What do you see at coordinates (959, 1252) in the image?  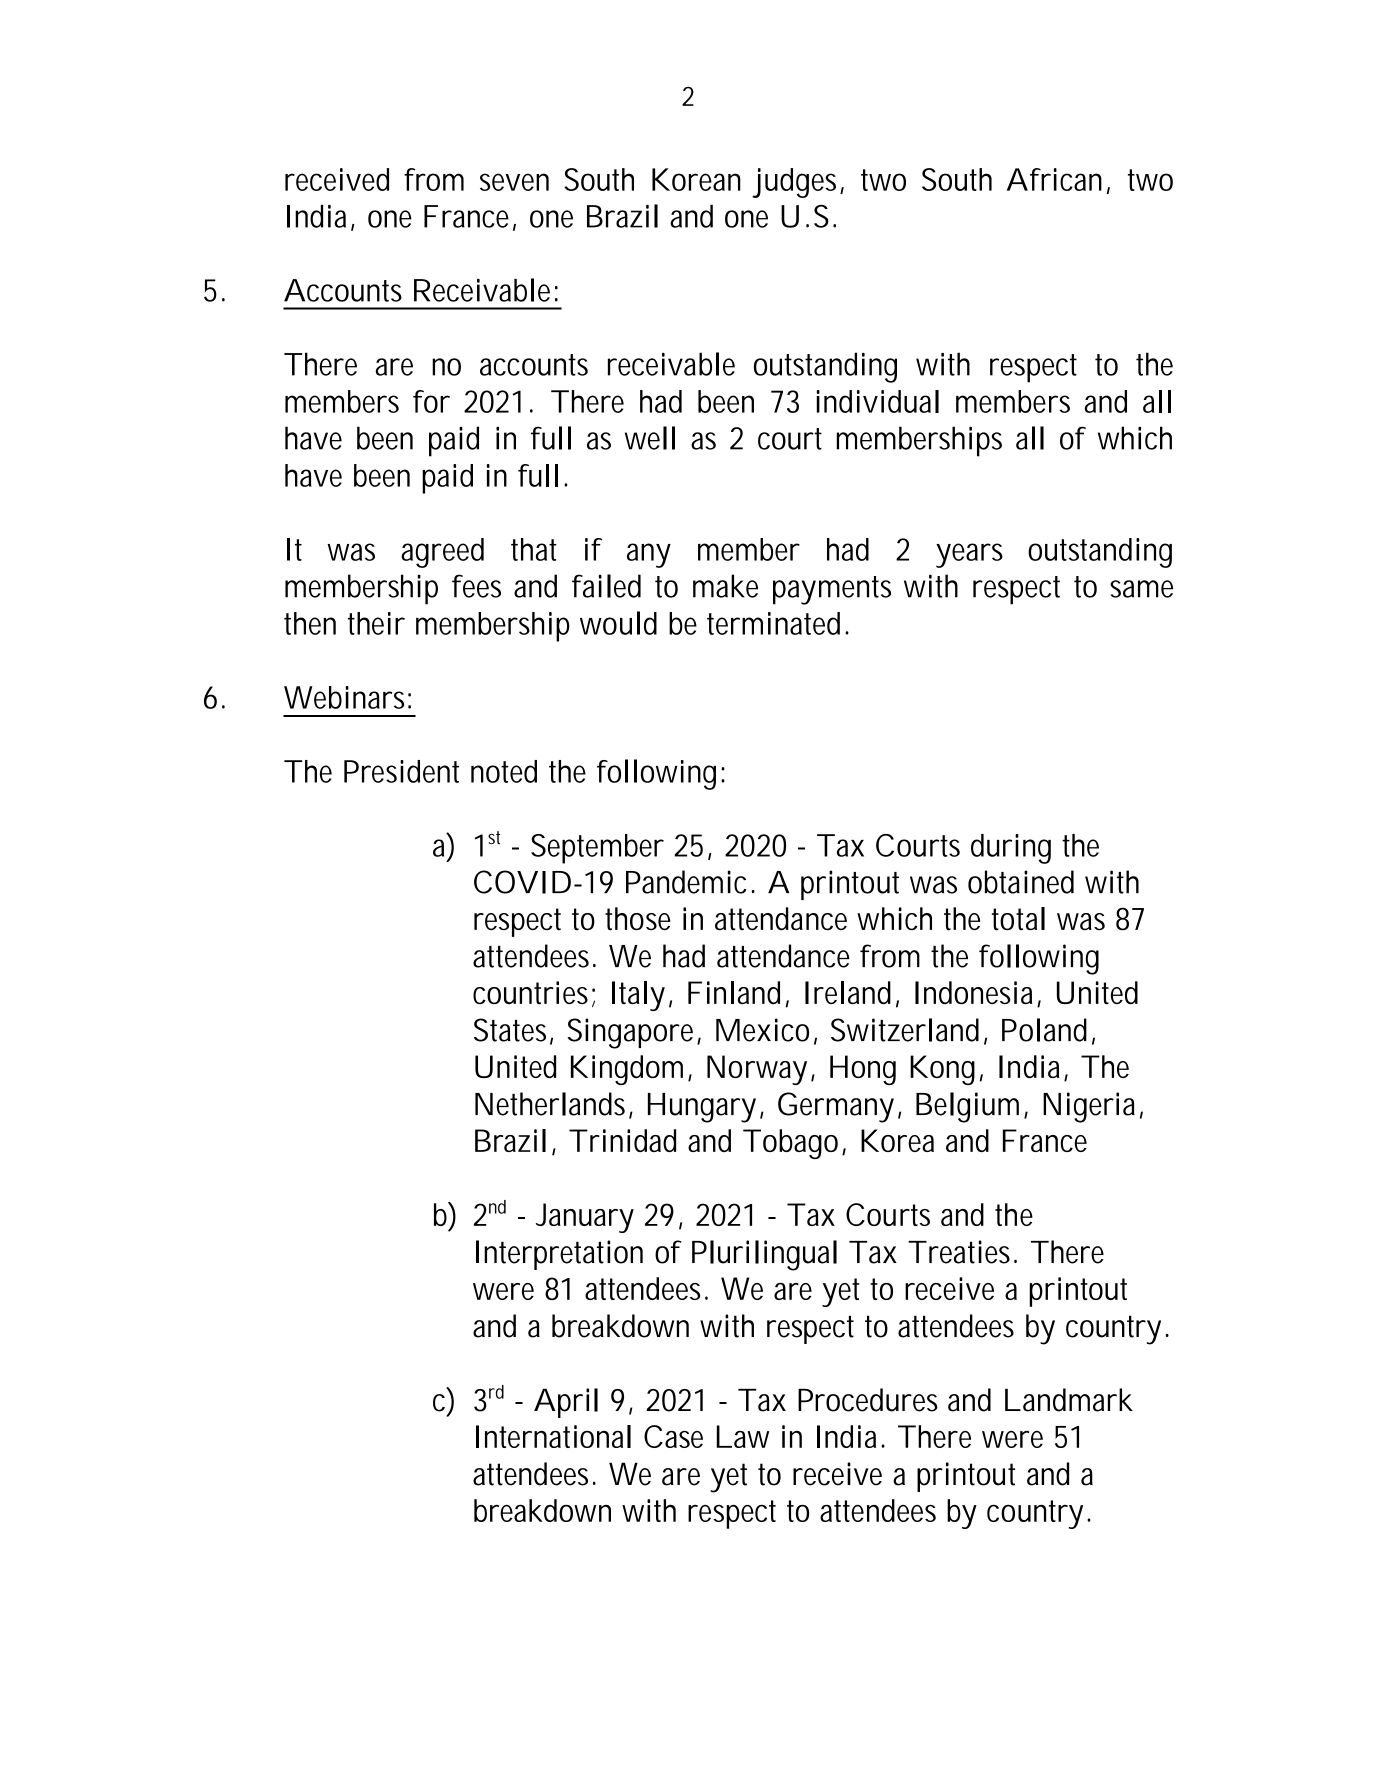 I see `Treaties` at bounding box center [959, 1252].
